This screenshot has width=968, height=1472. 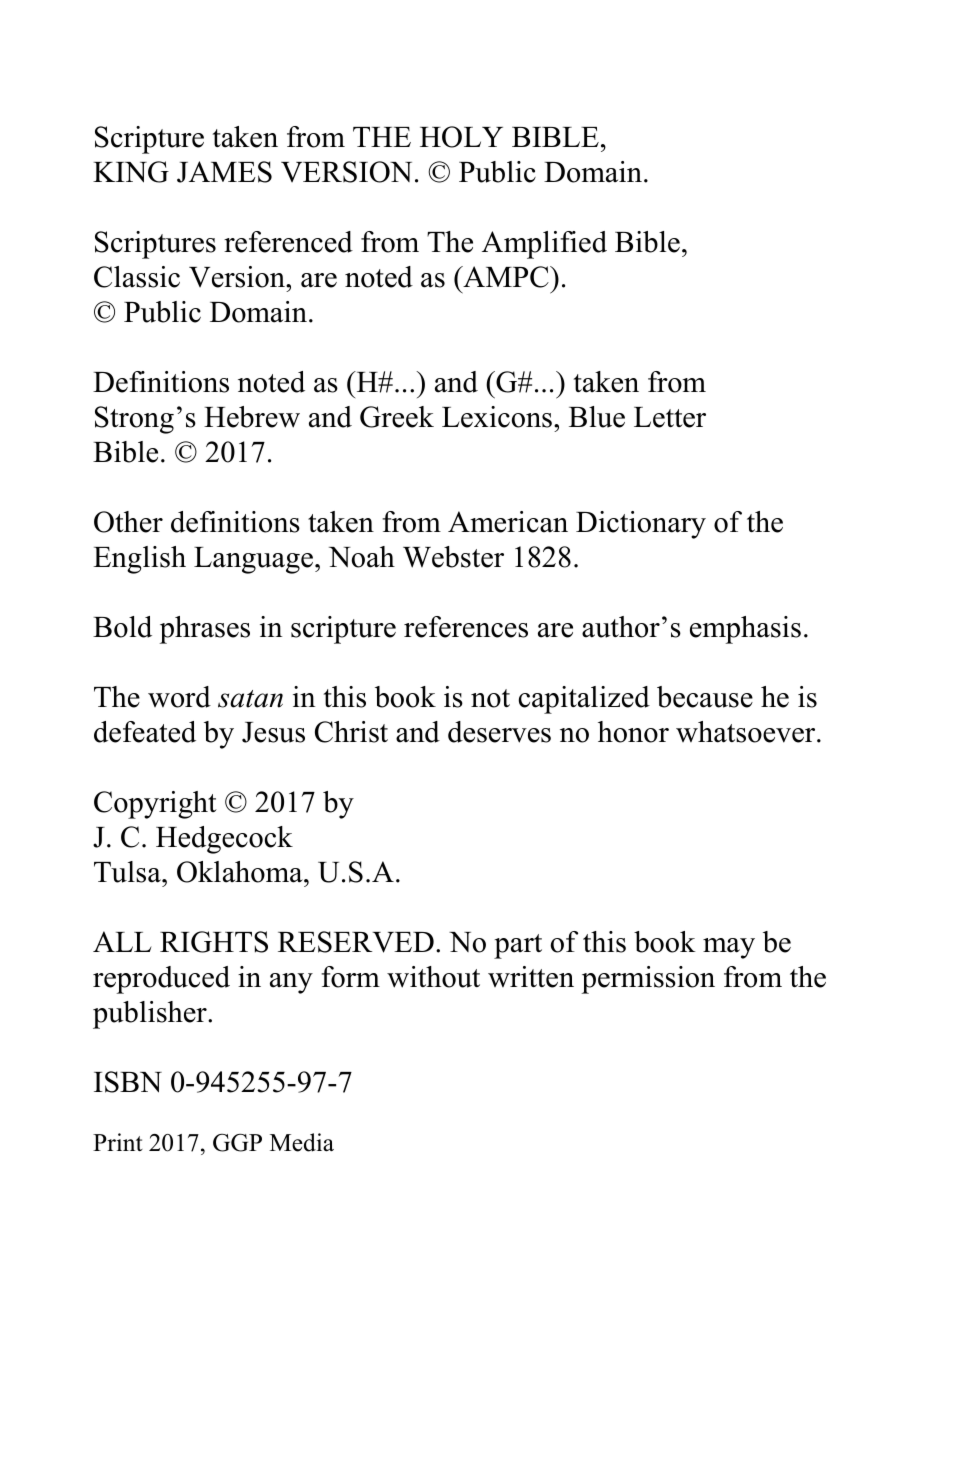 What do you see at coordinates (670, 417) in the screenshot?
I see `Letter` at bounding box center [670, 417].
